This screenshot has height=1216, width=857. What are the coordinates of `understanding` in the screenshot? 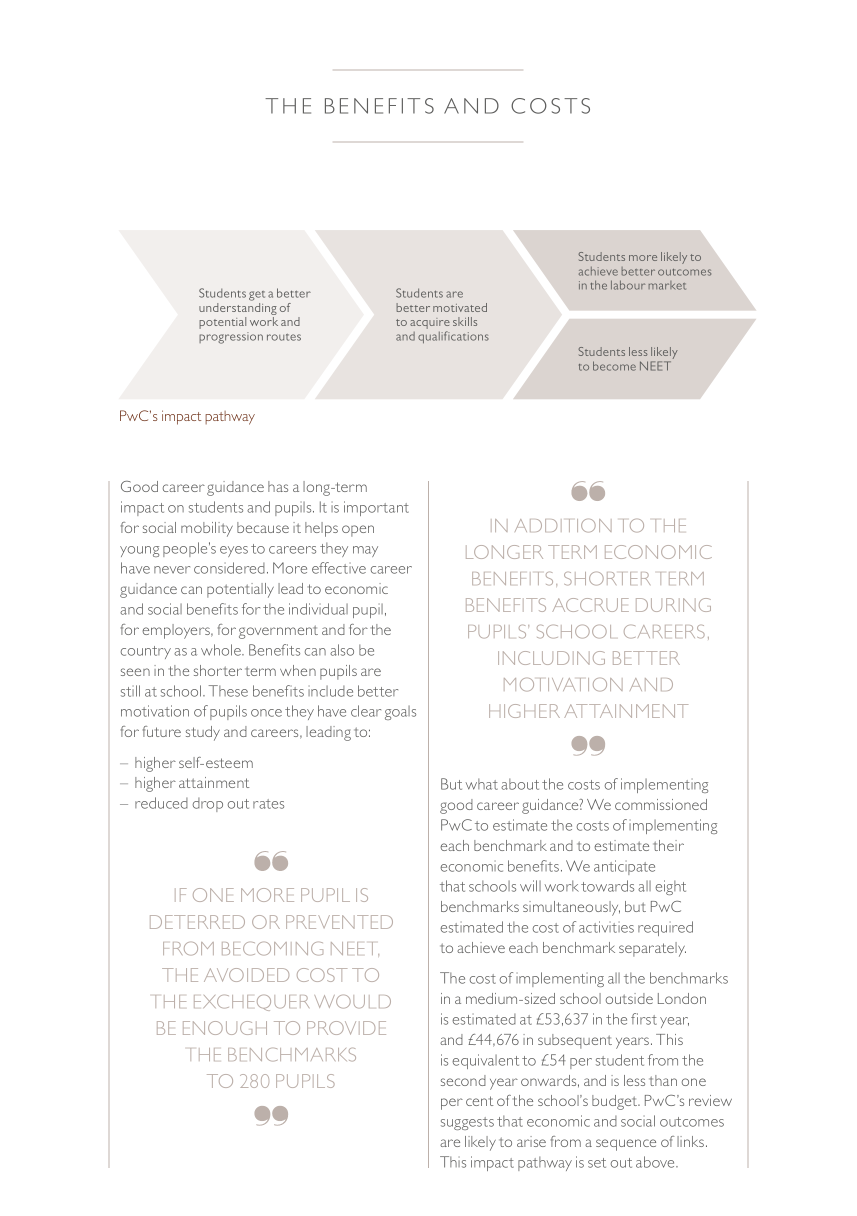 It's located at (238, 310).
